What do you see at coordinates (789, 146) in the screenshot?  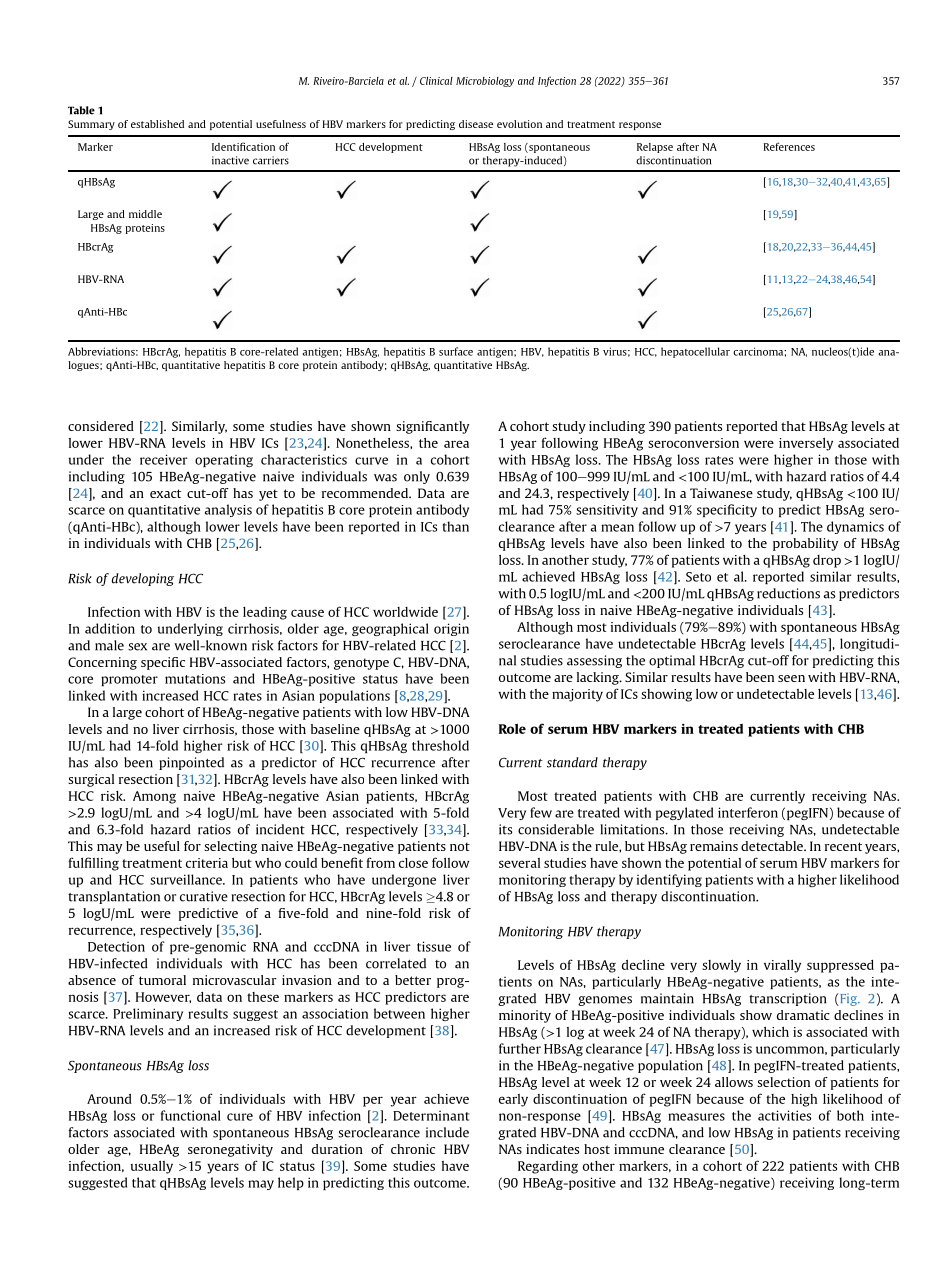 I see `References` at bounding box center [789, 146].
